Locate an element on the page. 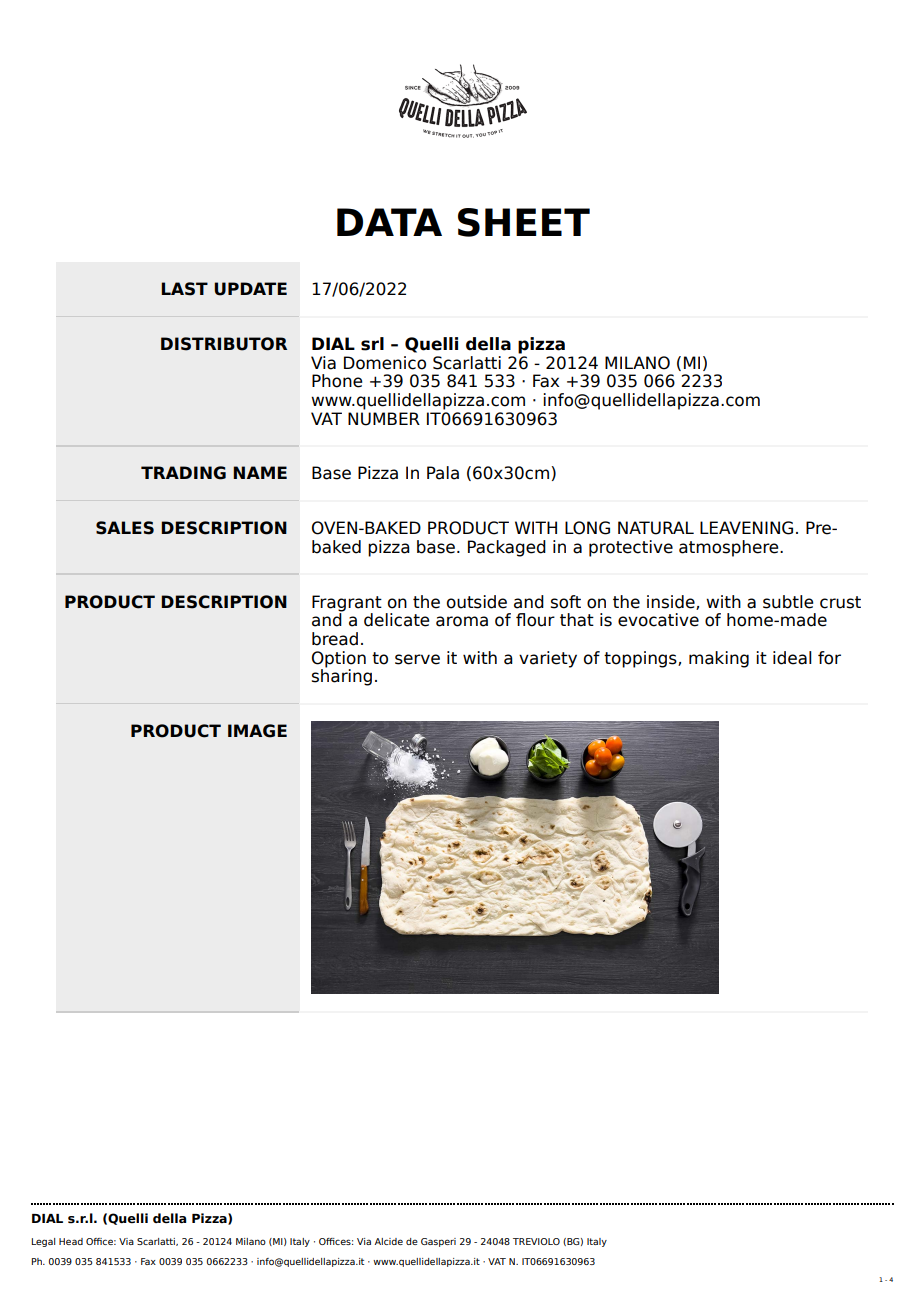 The width and height of the page is (924, 1308). serve is located at coordinates (417, 659).
